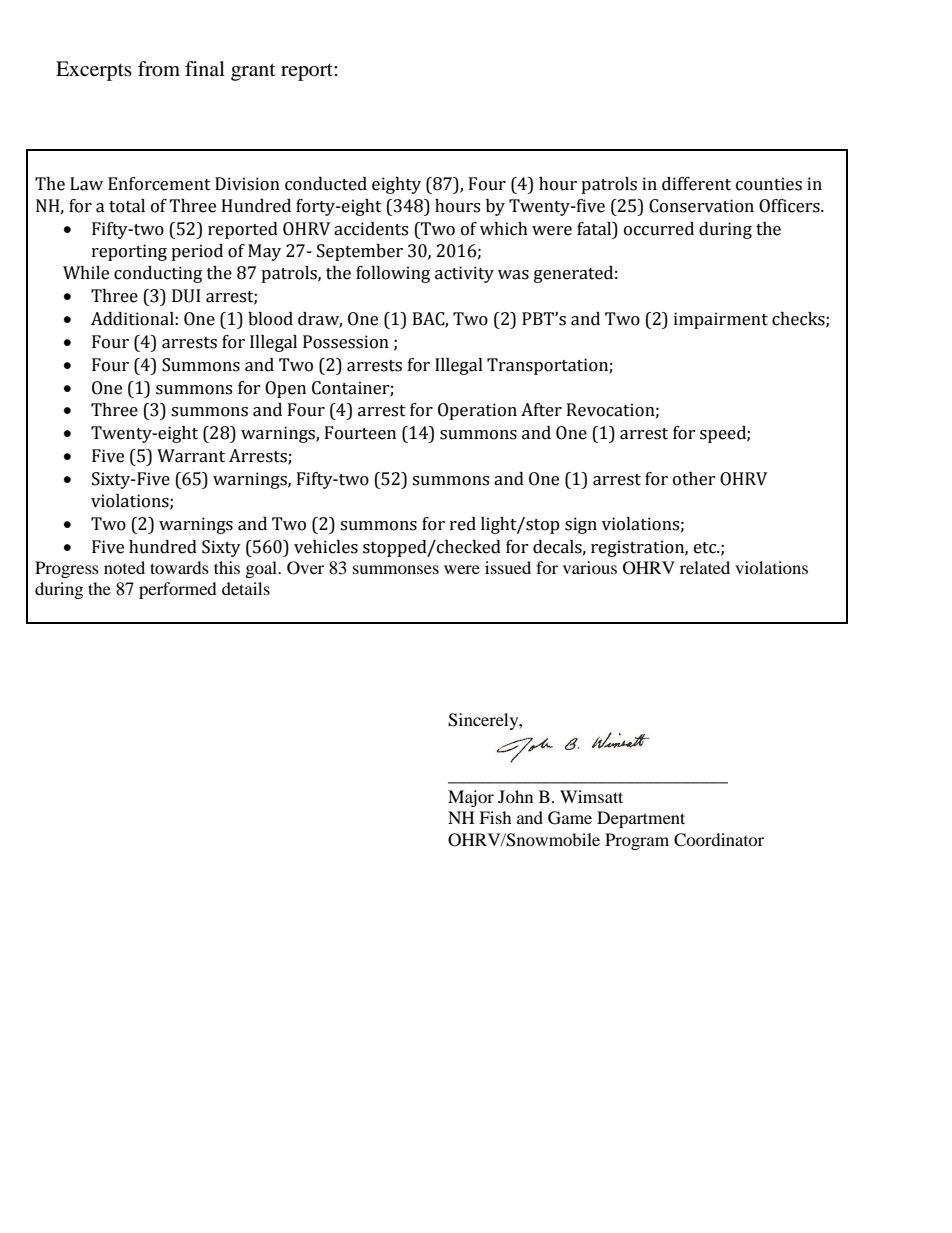 The width and height of the screenshot is (952, 1233). Describe the element at coordinates (696, 184) in the screenshot. I see `different` at that location.
